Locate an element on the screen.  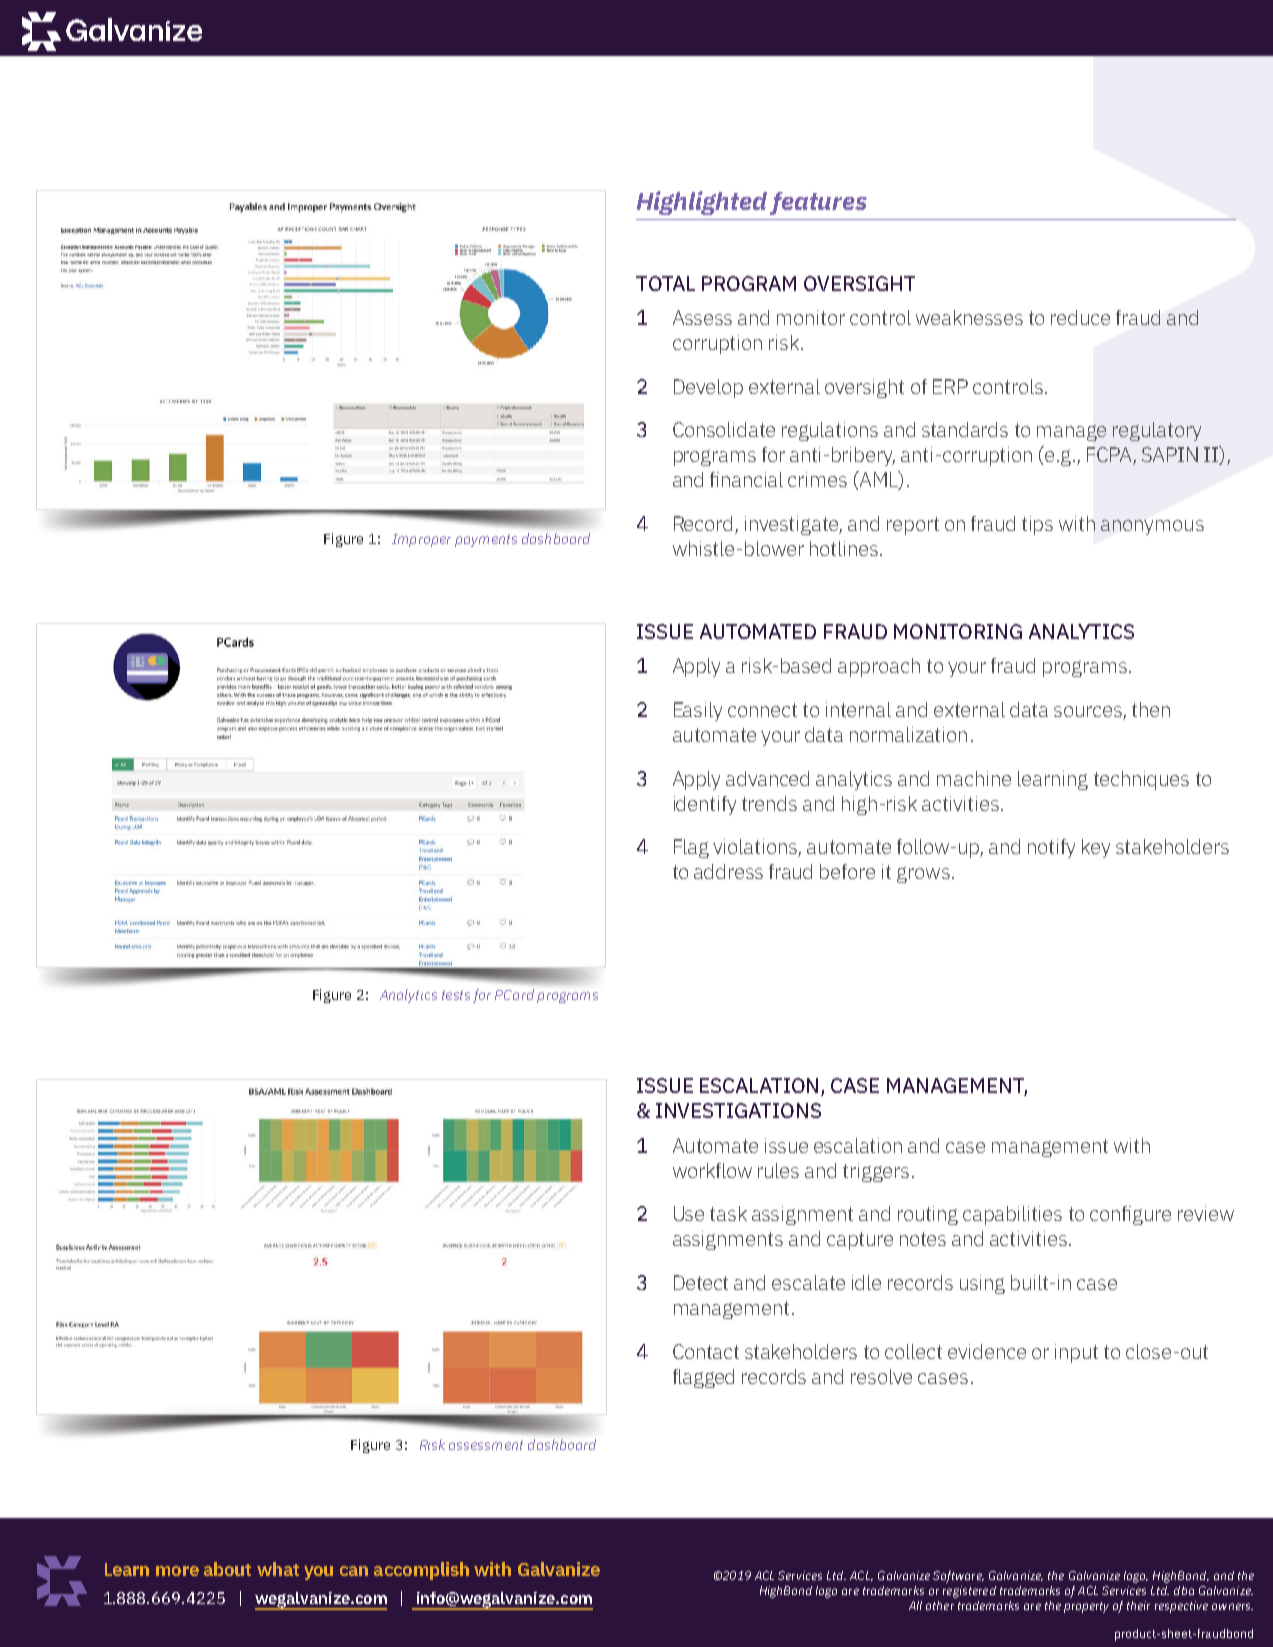
All is located at coordinates (915, 1605).
